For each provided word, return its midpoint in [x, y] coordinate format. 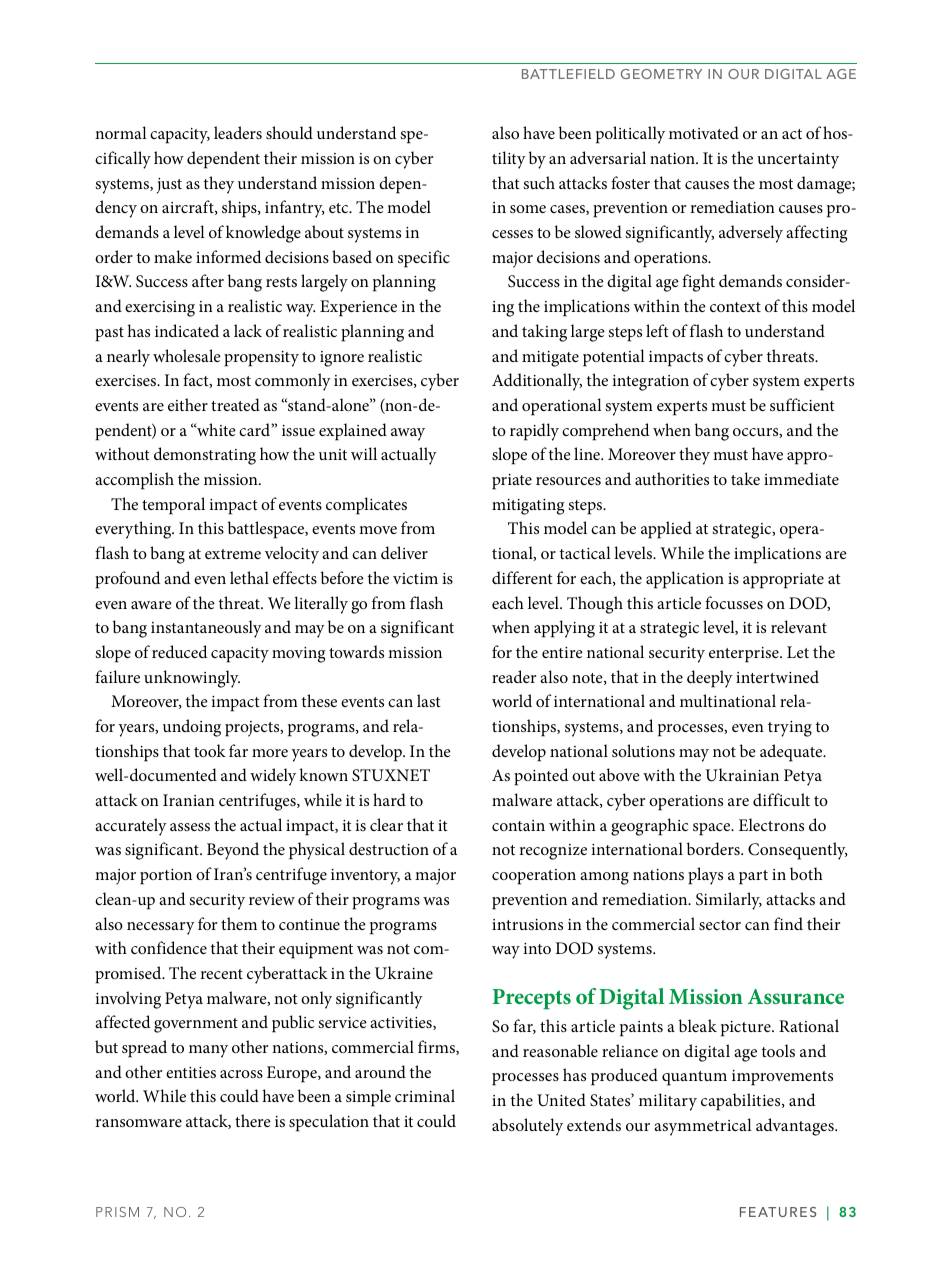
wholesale [187, 355]
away [408, 434]
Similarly [729, 901]
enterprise [745, 655]
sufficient [802, 404]
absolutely [527, 1127]
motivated [704, 132]
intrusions [527, 924]
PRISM [117, 1212]
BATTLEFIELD [568, 74]
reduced [179, 651]
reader [514, 676]
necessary [161, 928]
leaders [238, 132]
